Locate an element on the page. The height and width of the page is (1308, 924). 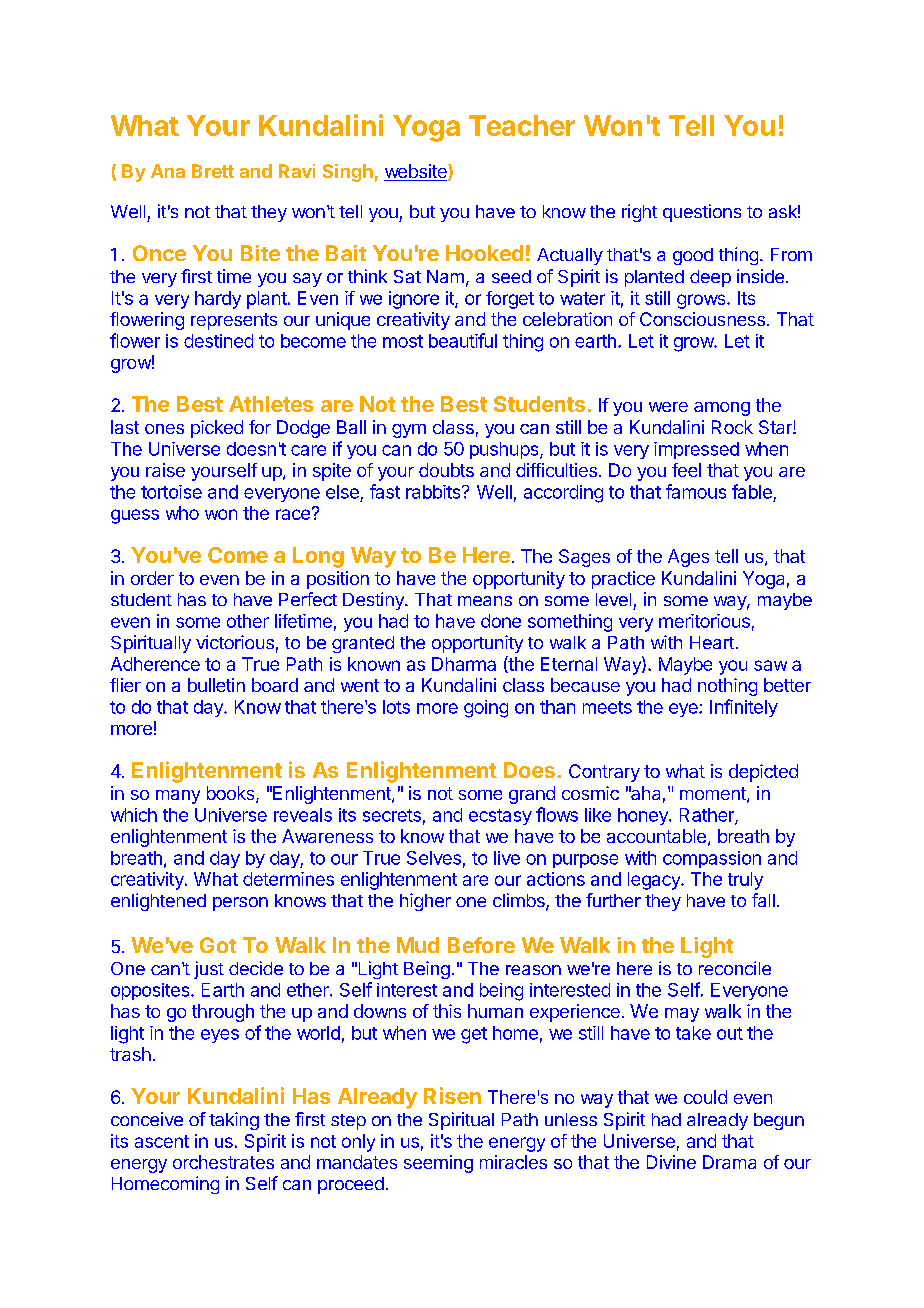
among is located at coordinates (722, 409).
